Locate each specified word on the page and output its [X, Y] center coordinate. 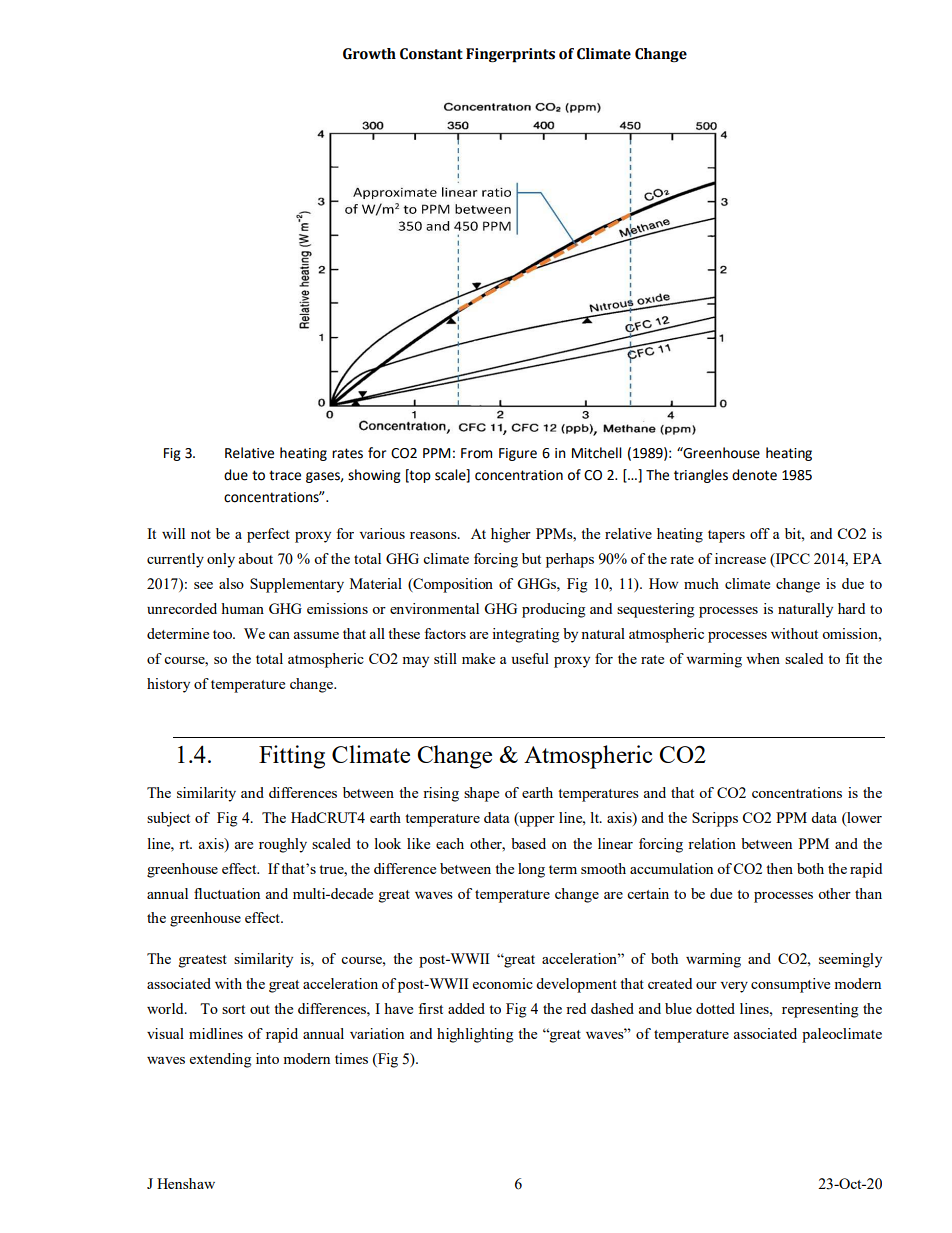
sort [233, 1009]
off [760, 533]
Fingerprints [510, 55]
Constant [431, 54]
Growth [369, 54]
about [256, 558]
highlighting [475, 1035]
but [531, 558]
